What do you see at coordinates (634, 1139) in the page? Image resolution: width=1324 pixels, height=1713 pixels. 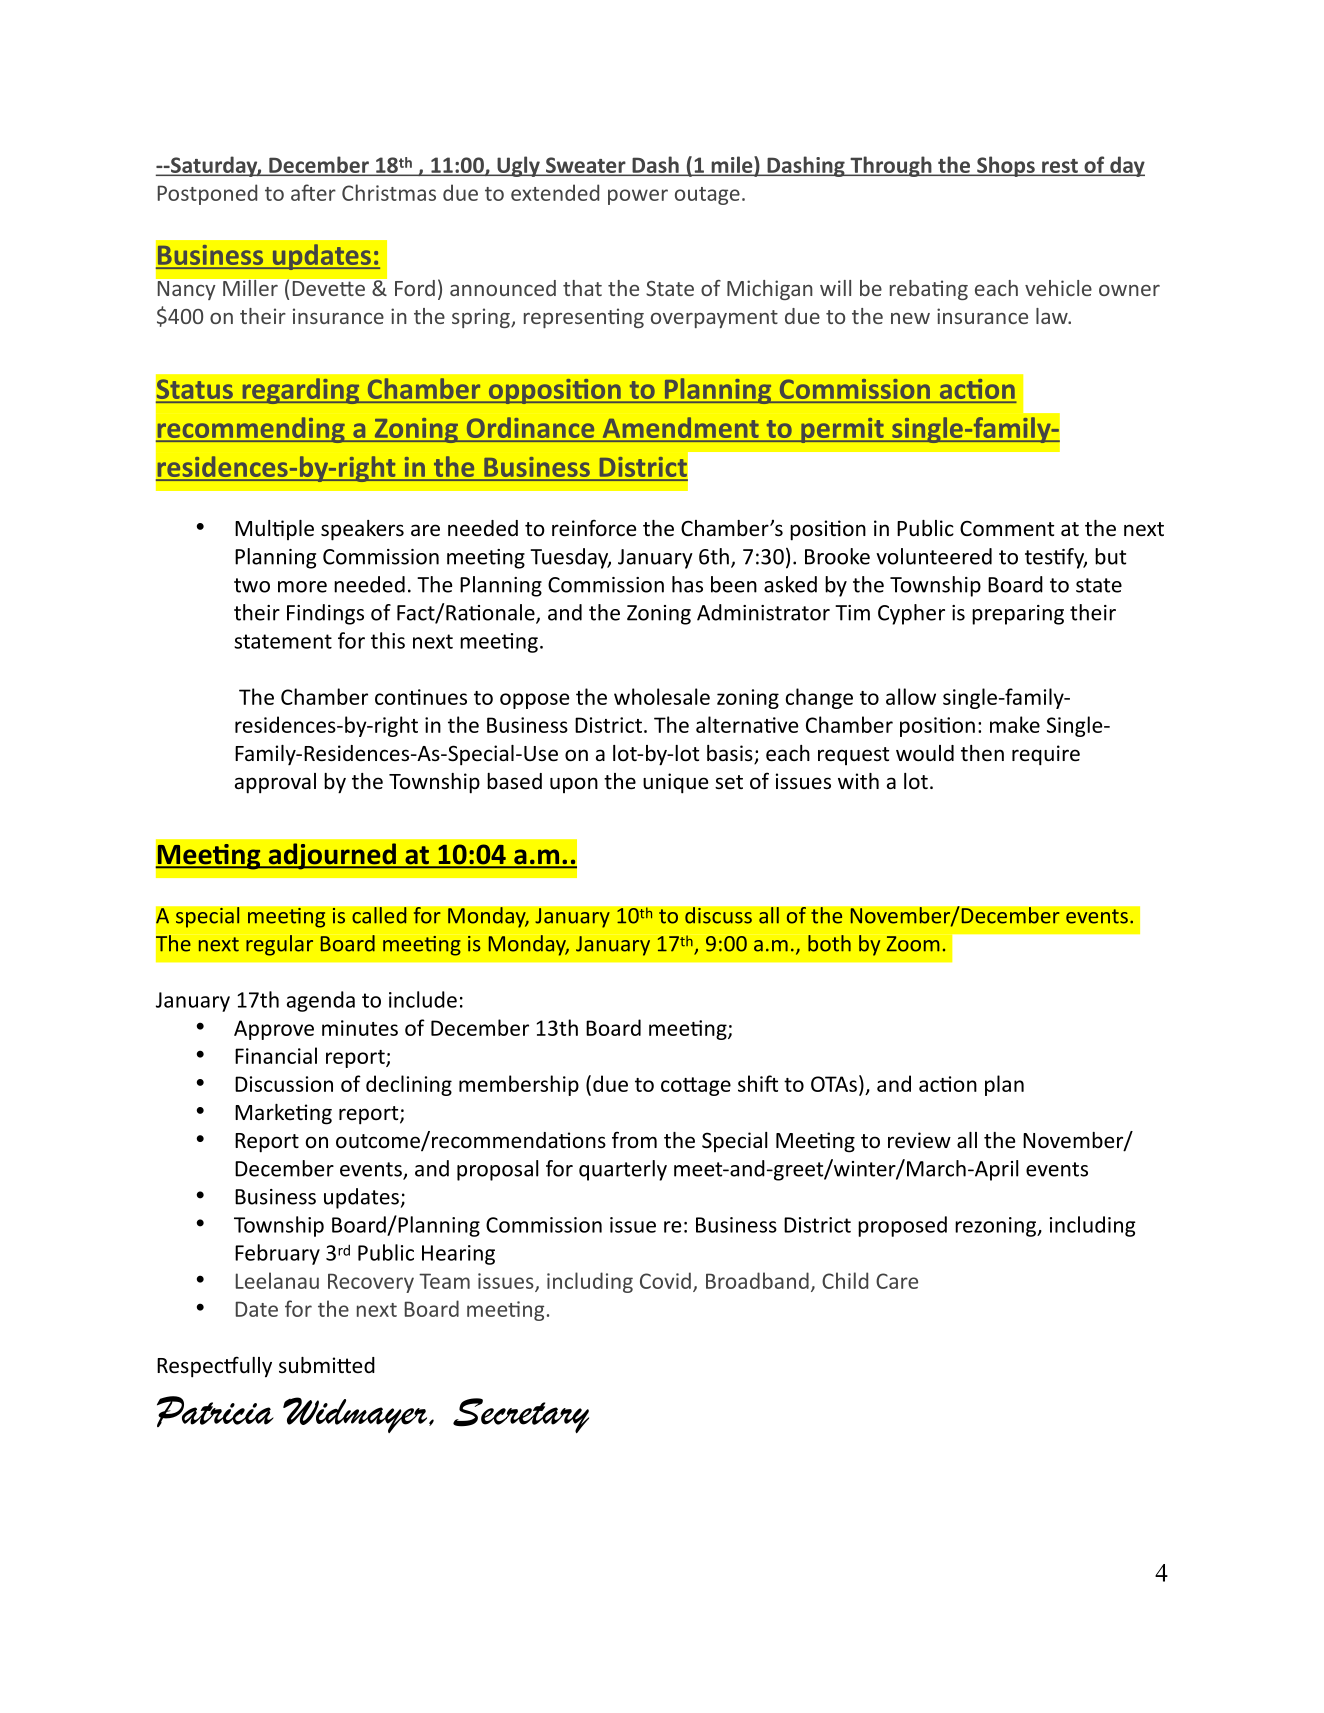 I see `from` at bounding box center [634, 1139].
